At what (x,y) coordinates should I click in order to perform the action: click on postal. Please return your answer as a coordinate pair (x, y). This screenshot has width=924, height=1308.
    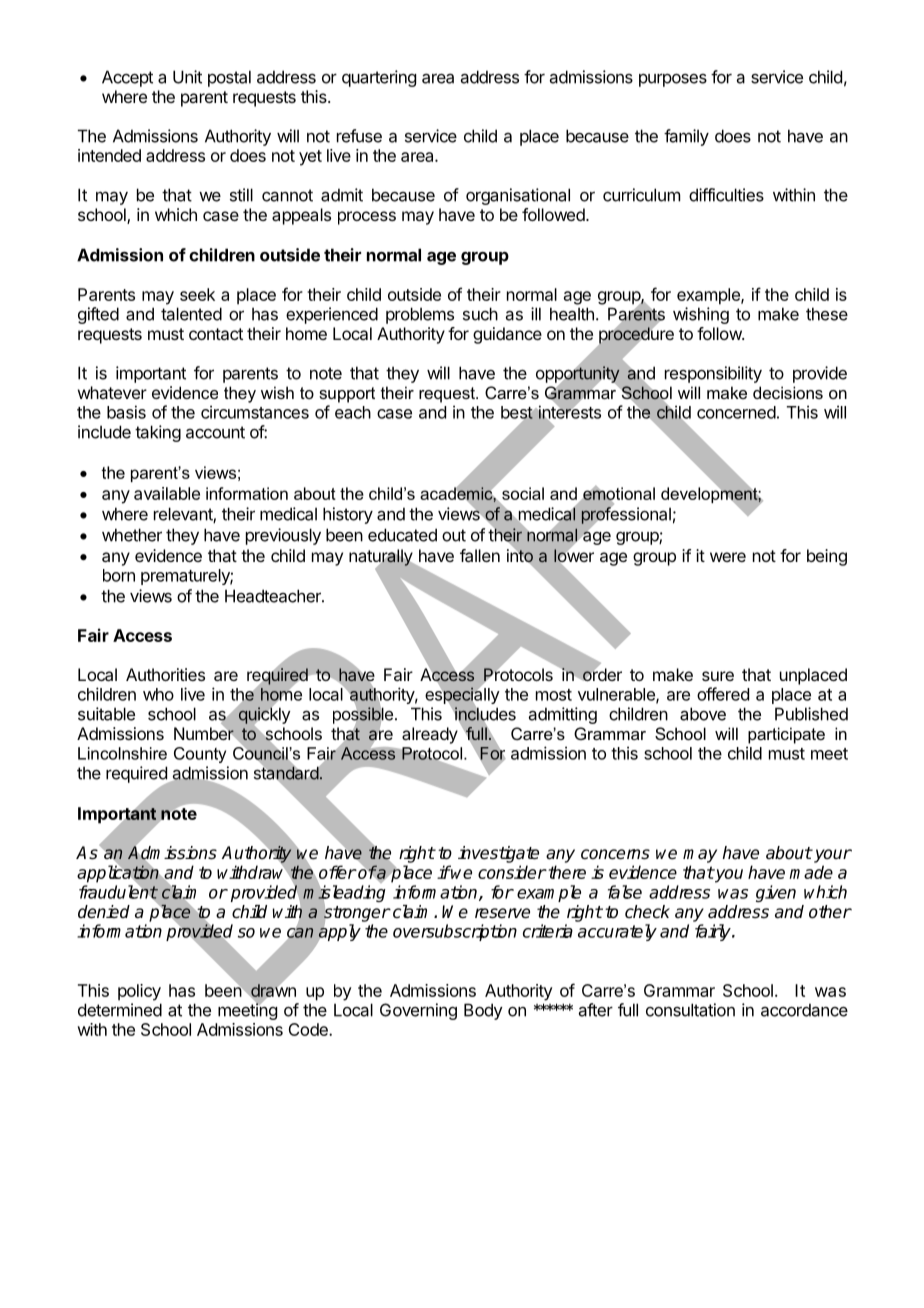
    Looking at the image, I should click on (229, 78).
